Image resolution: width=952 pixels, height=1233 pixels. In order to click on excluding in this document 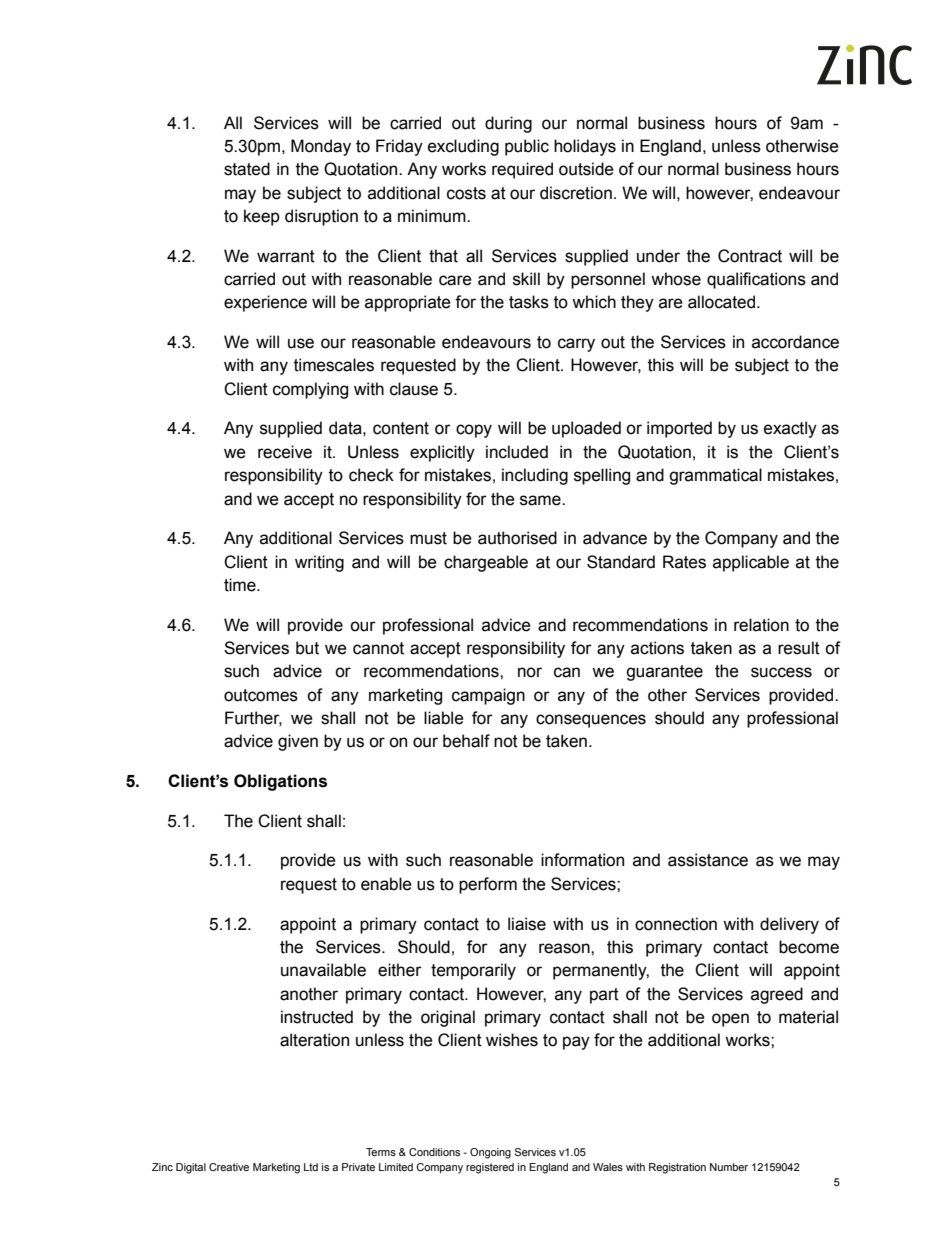, I will do `click(463, 147)`.
